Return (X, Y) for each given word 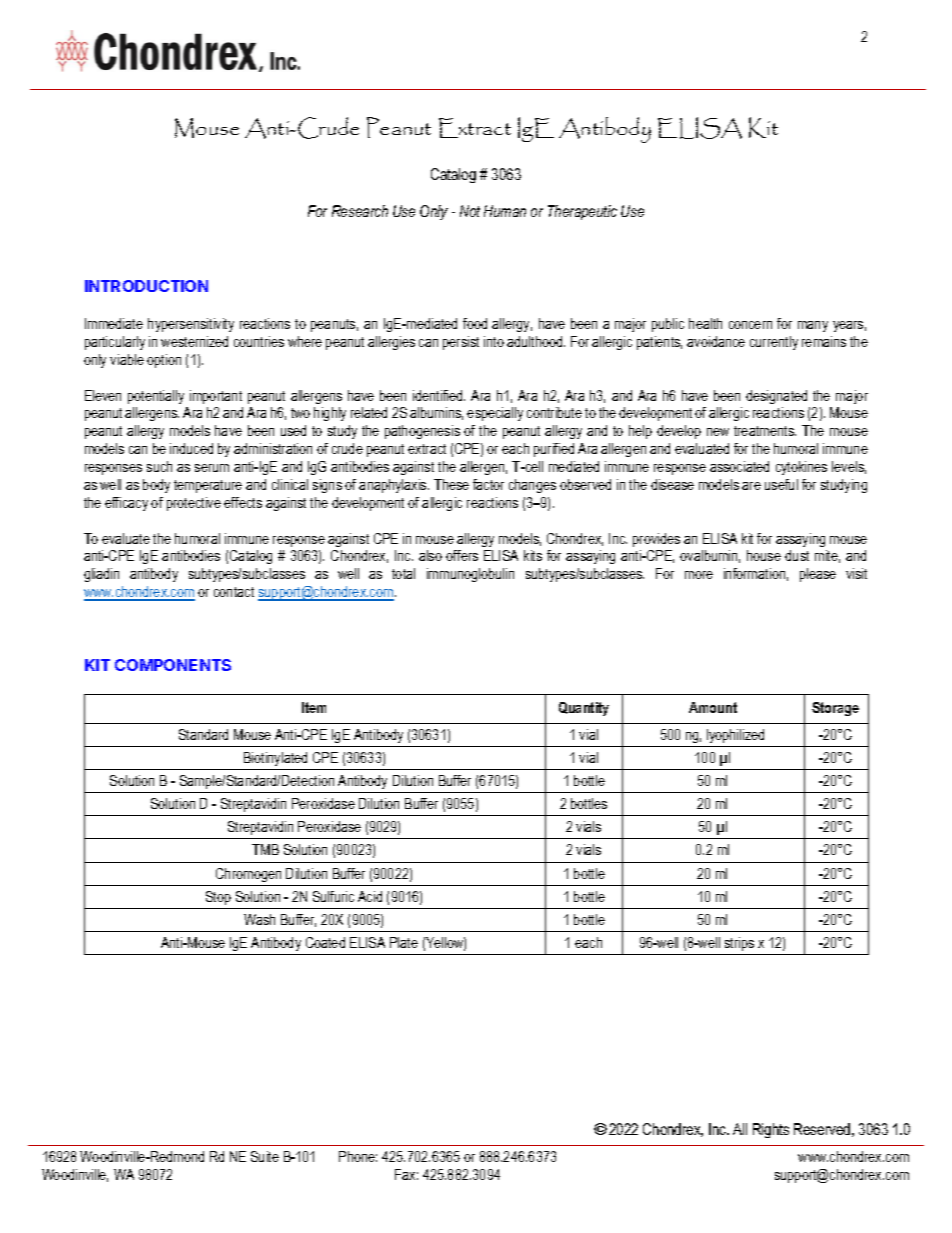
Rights (771, 1130)
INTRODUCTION (146, 286)
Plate (404, 942)
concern (750, 325)
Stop (218, 898)
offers (462, 555)
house (764, 555)
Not (470, 211)
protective (194, 504)
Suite (265, 1156)
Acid (370, 896)
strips (739, 944)
